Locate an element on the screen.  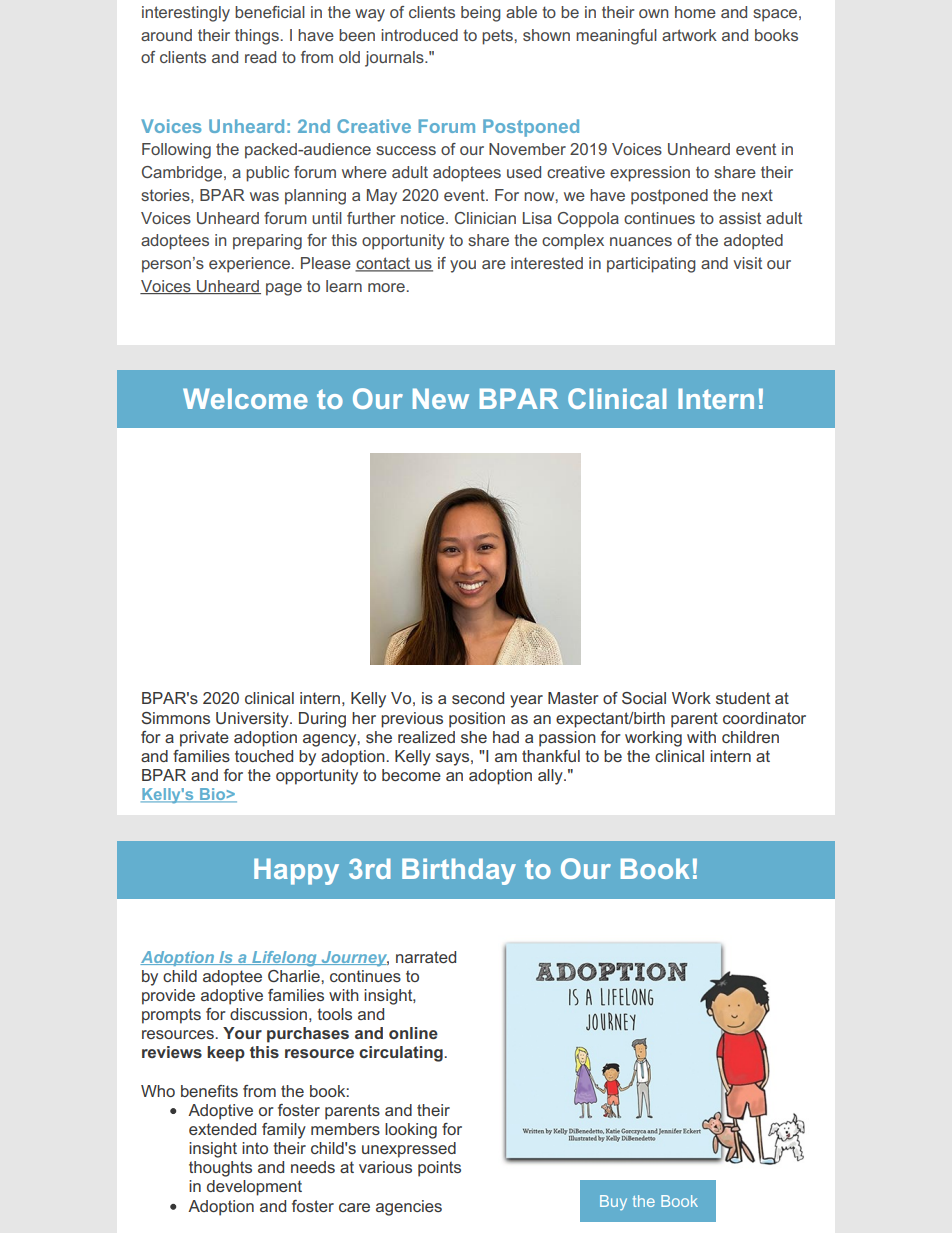
coordinator is located at coordinates (764, 718).
